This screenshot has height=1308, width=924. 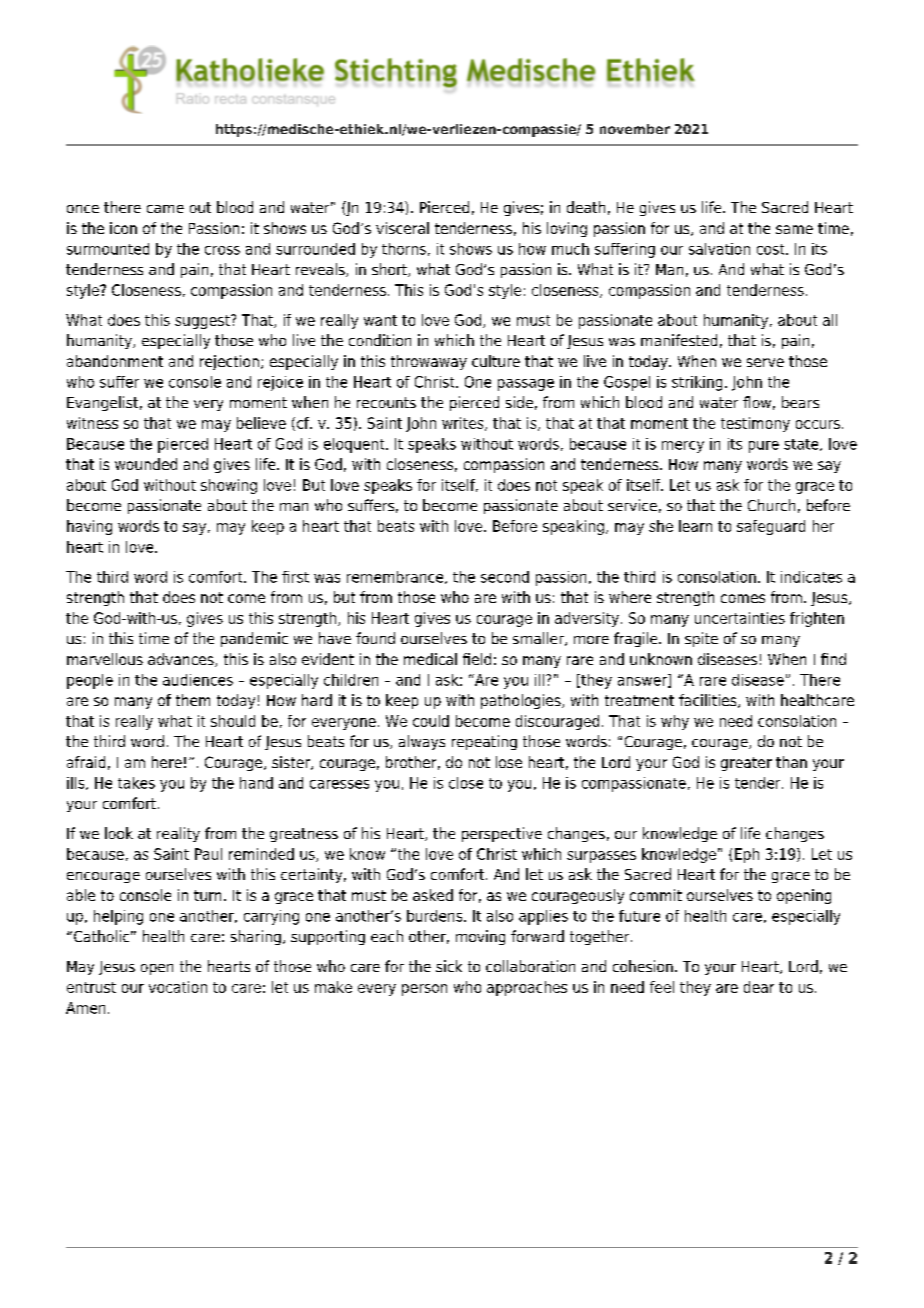 What do you see at coordinates (193, 700) in the screenshot?
I see `them` at bounding box center [193, 700].
